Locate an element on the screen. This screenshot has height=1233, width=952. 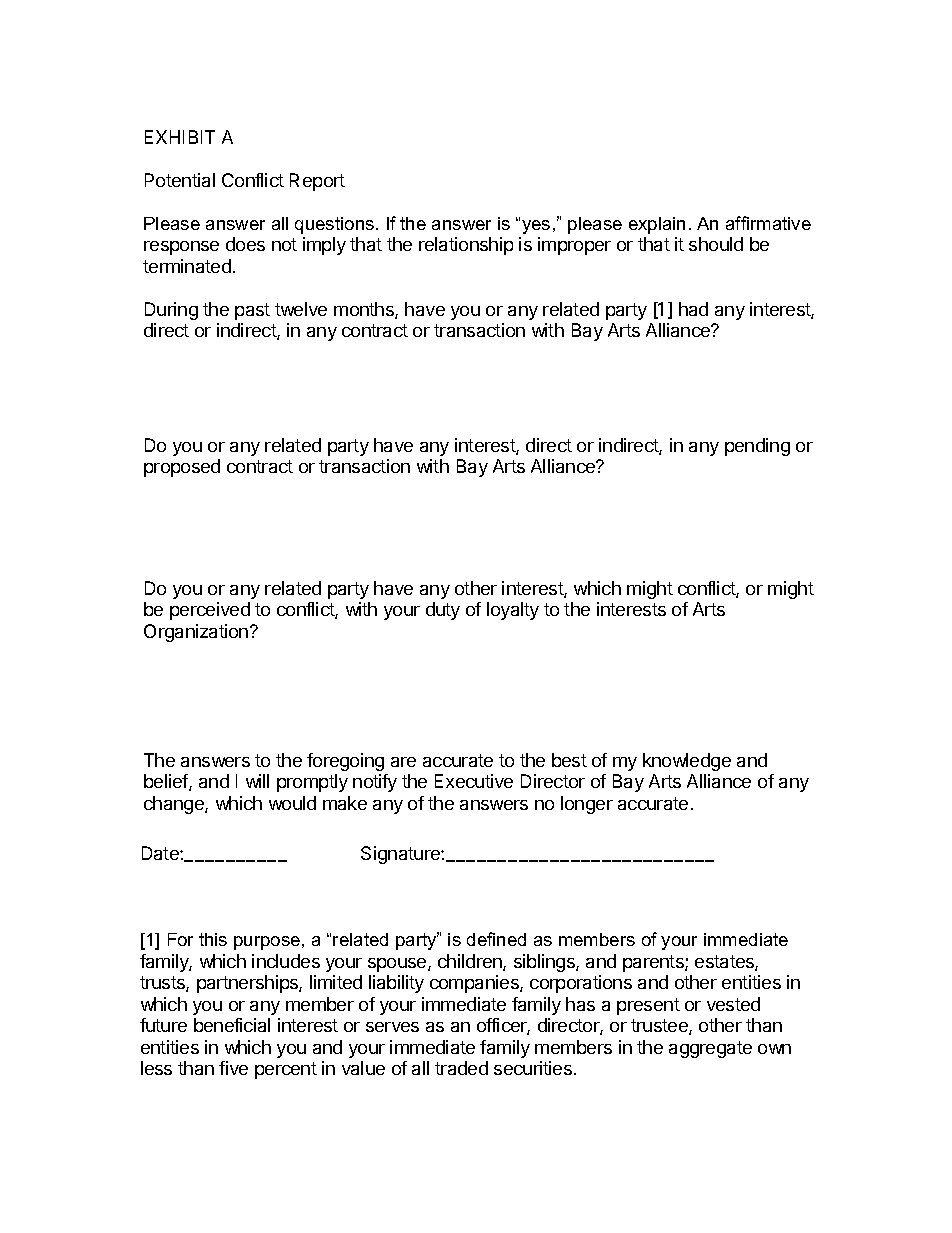
perceived is located at coordinates (210, 611).
